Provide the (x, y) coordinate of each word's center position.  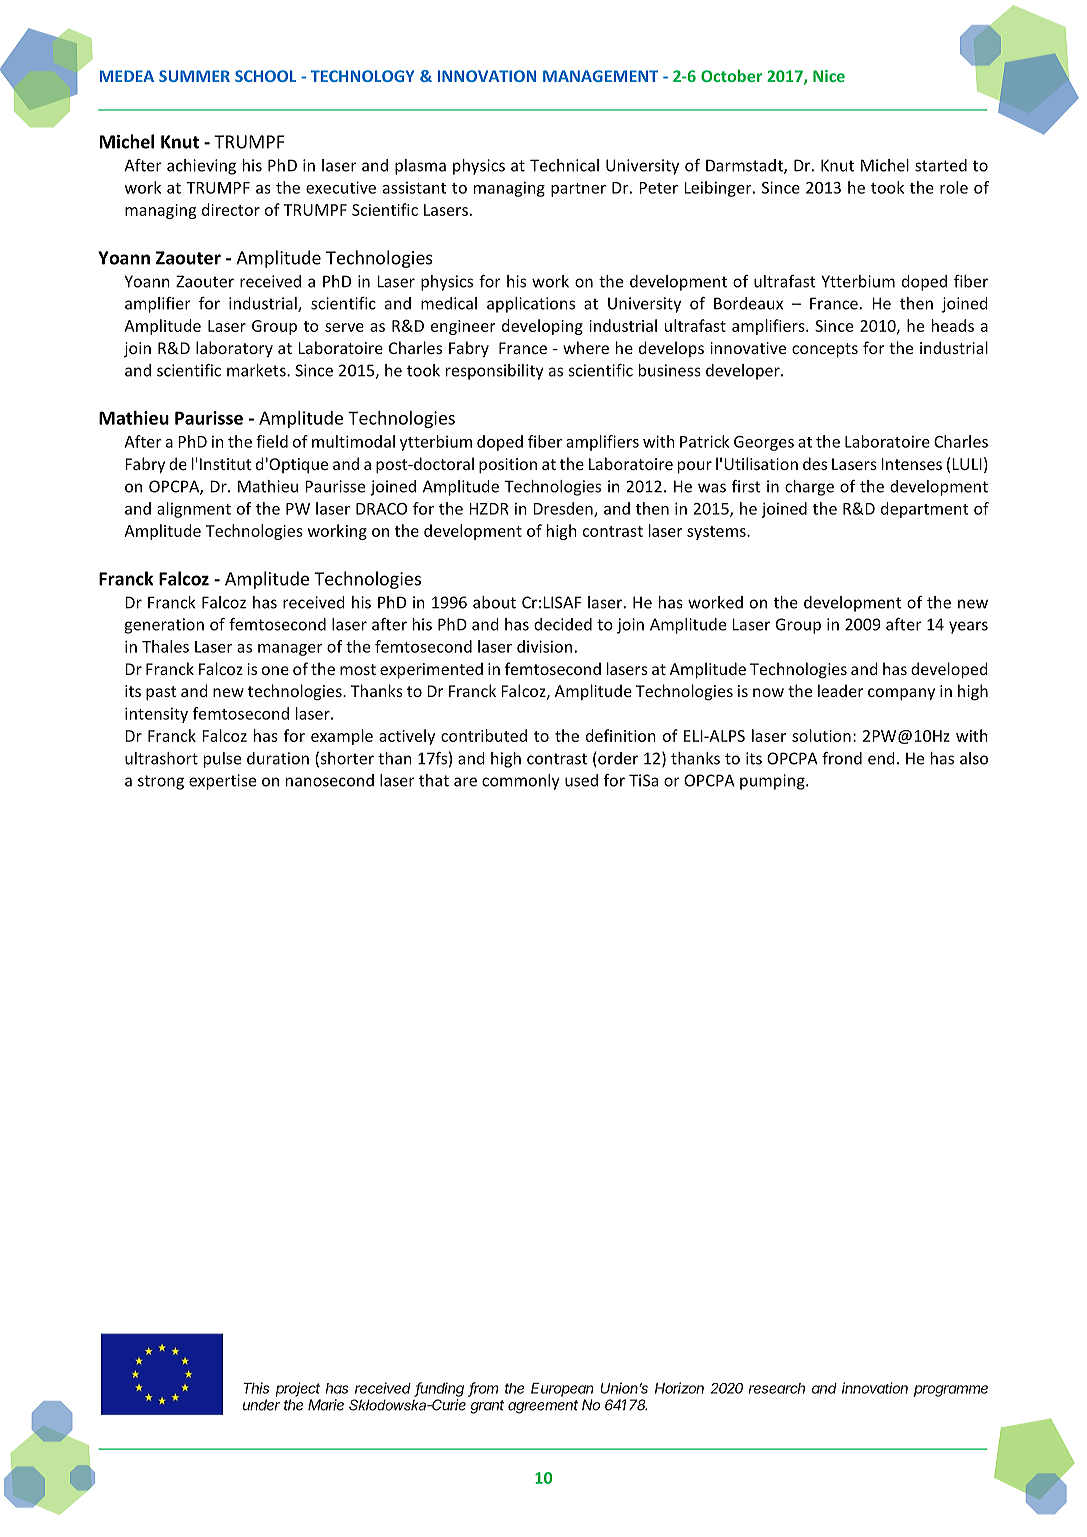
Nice (829, 76)
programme (951, 1391)
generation (164, 626)
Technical (564, 165)
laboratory (234, 349)
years (968, 627)
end (881, 758)
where (586, 347)
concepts (825, 350)
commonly (521, 782)
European (562, 1390)
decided (563, 624)
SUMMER (194, 76)
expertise (222, 782)
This (256, 1388)
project (298, 1389)
